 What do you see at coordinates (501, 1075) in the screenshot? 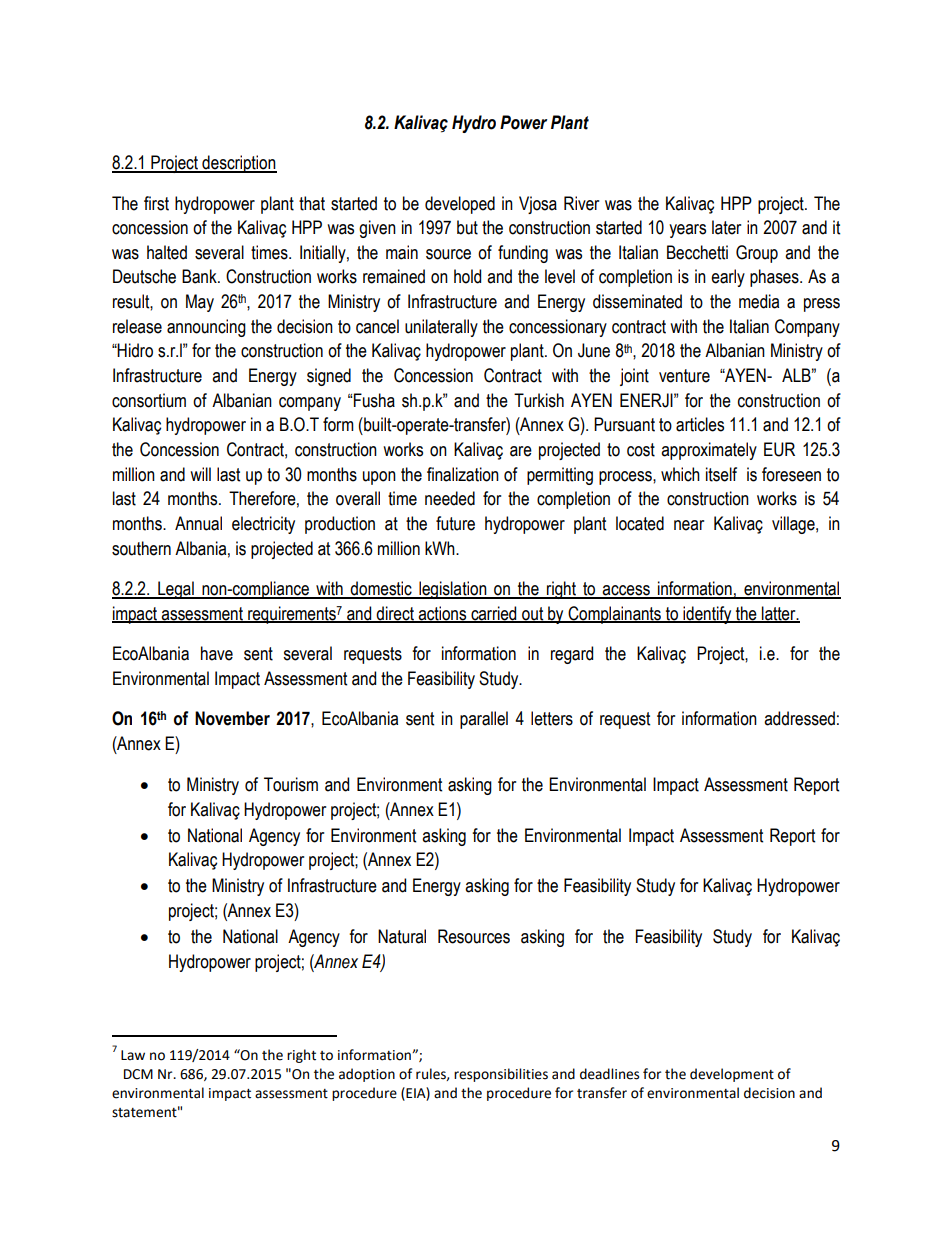
I see `responsibilities` at bounding box center [501, 1075].
